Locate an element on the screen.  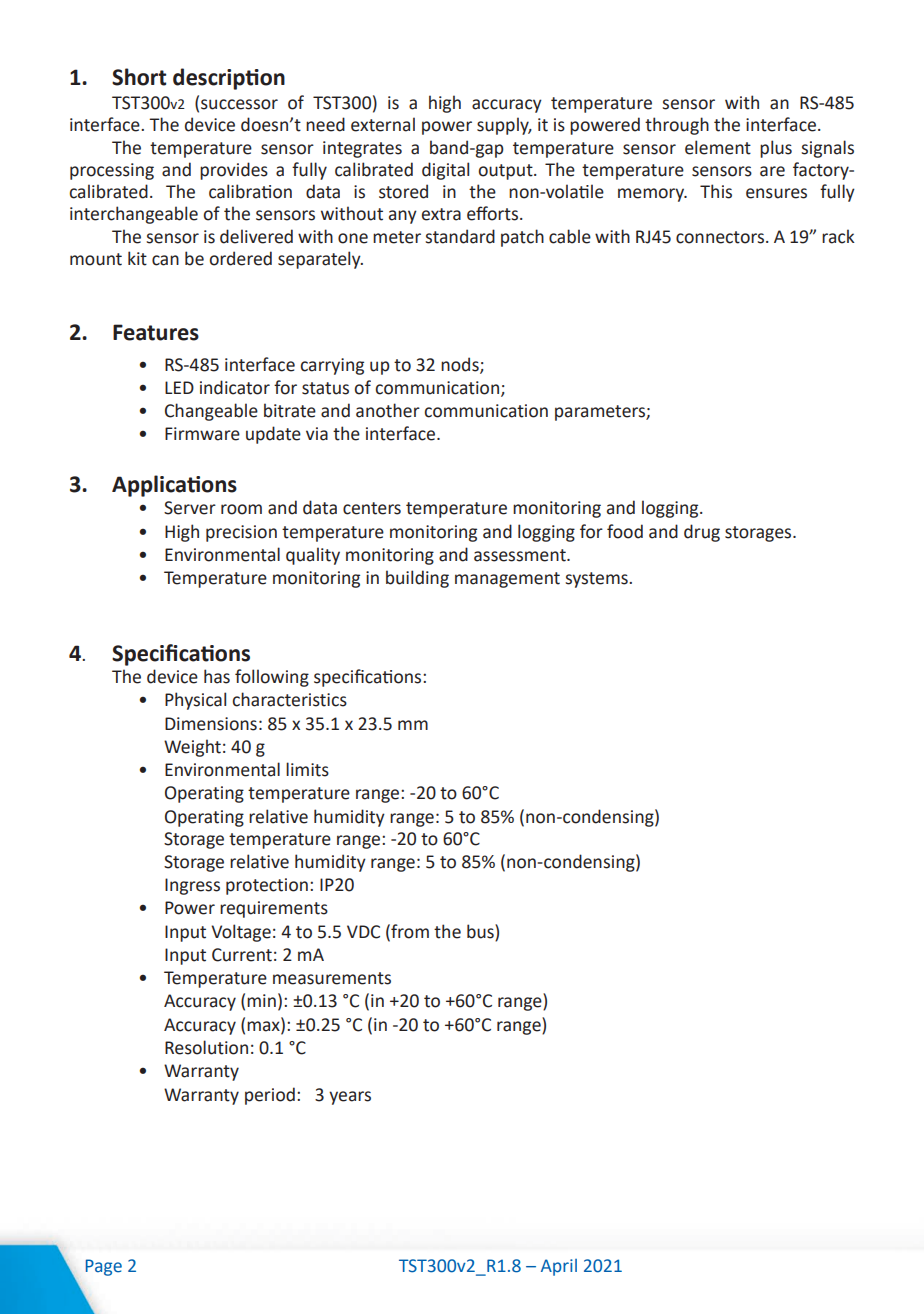
plus is located at coordinates (776, 149).
